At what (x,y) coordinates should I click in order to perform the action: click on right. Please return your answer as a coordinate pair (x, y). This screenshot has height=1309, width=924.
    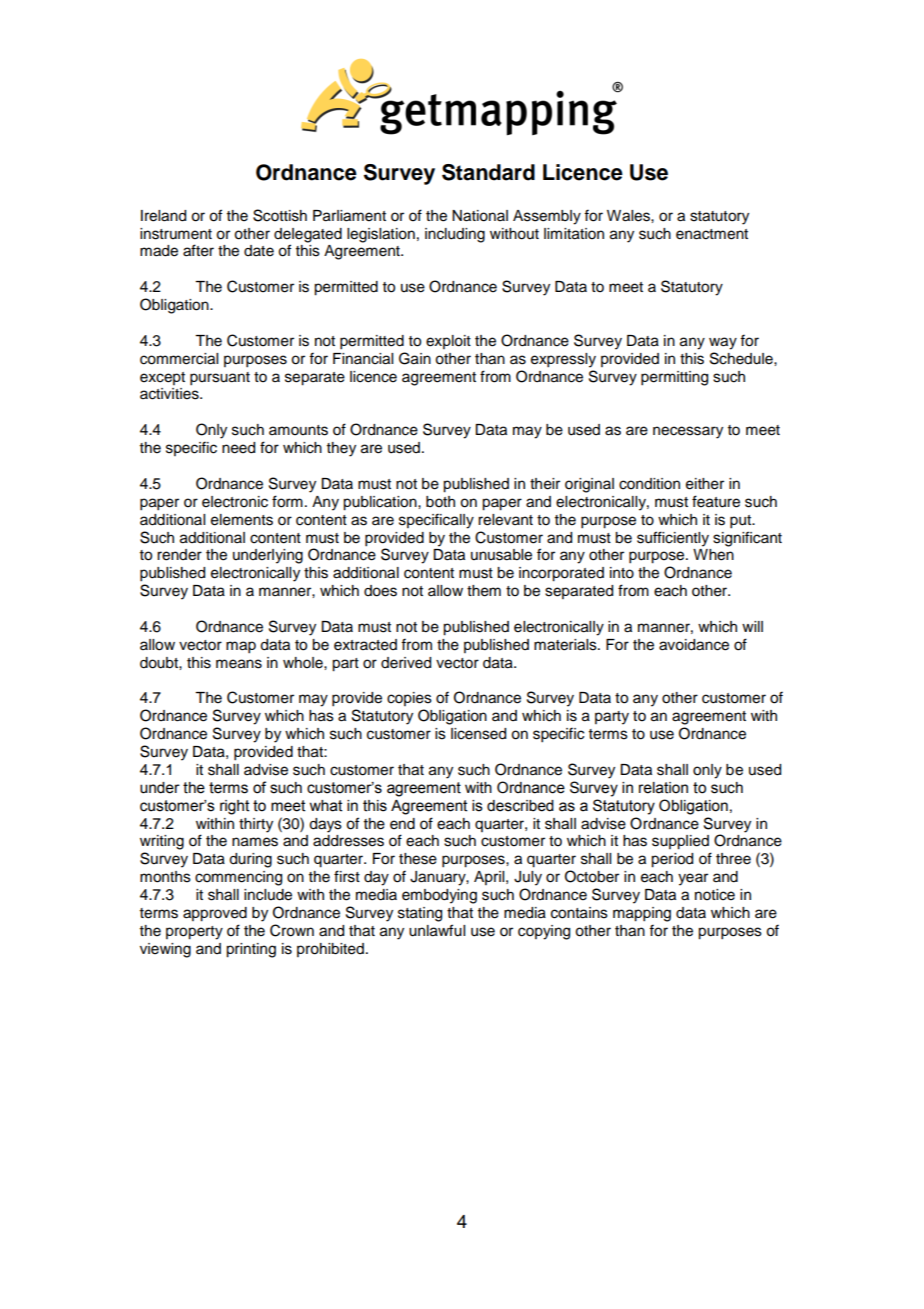
    Looking at the image, I should click on (235, 807).
